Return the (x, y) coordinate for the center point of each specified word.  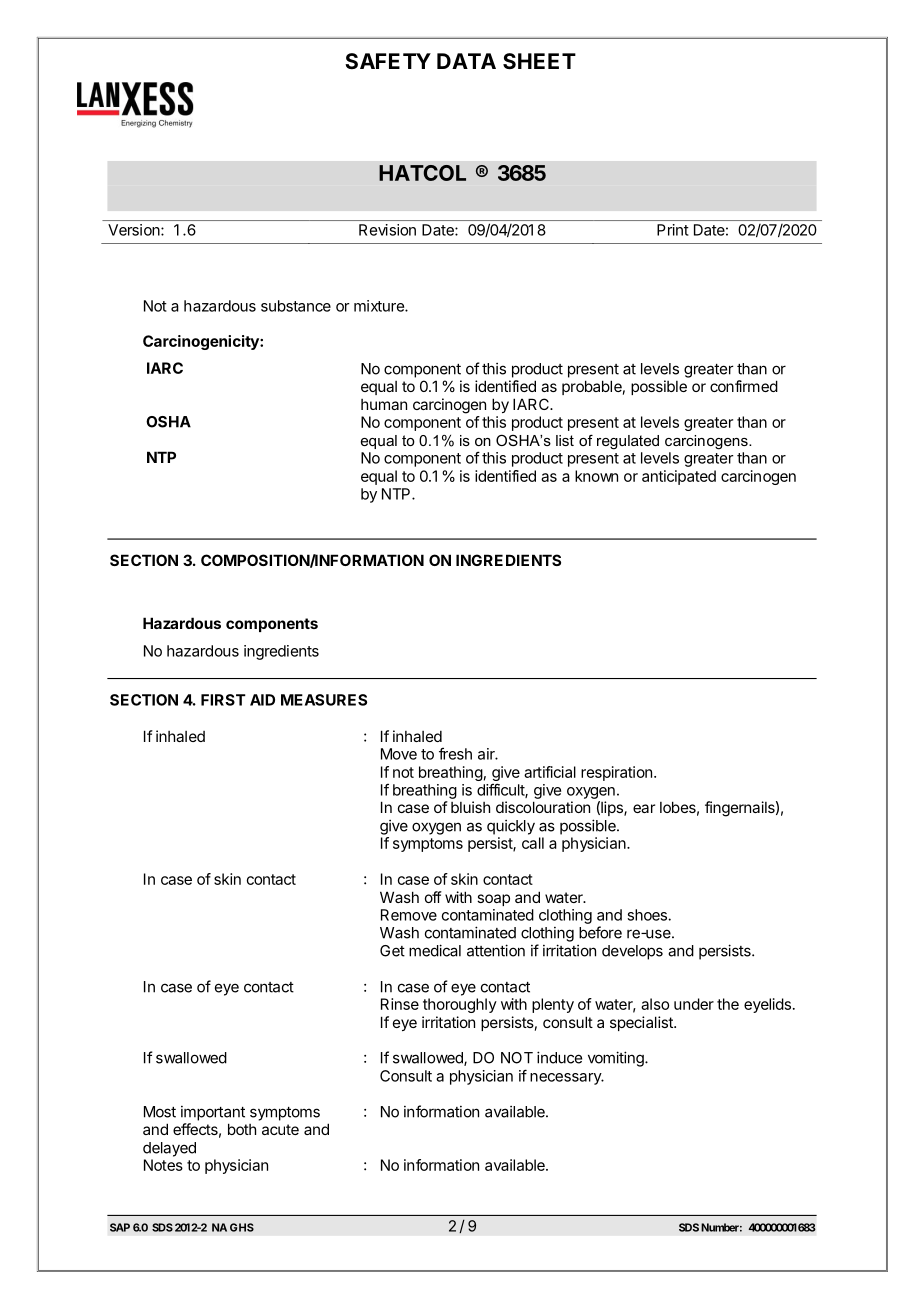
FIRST (223, 700)
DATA (466, 61)
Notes (163, 1165)
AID (262, 700)
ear (644, 808)
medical (435, 950)
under (694, 1004)
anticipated (679, 477)
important (213, 1113)
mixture (380, 306)
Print (673, 230)
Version (134, 230)
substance (296, 306)
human (384, 404)
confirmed (744, 386)
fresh (455, 754)
